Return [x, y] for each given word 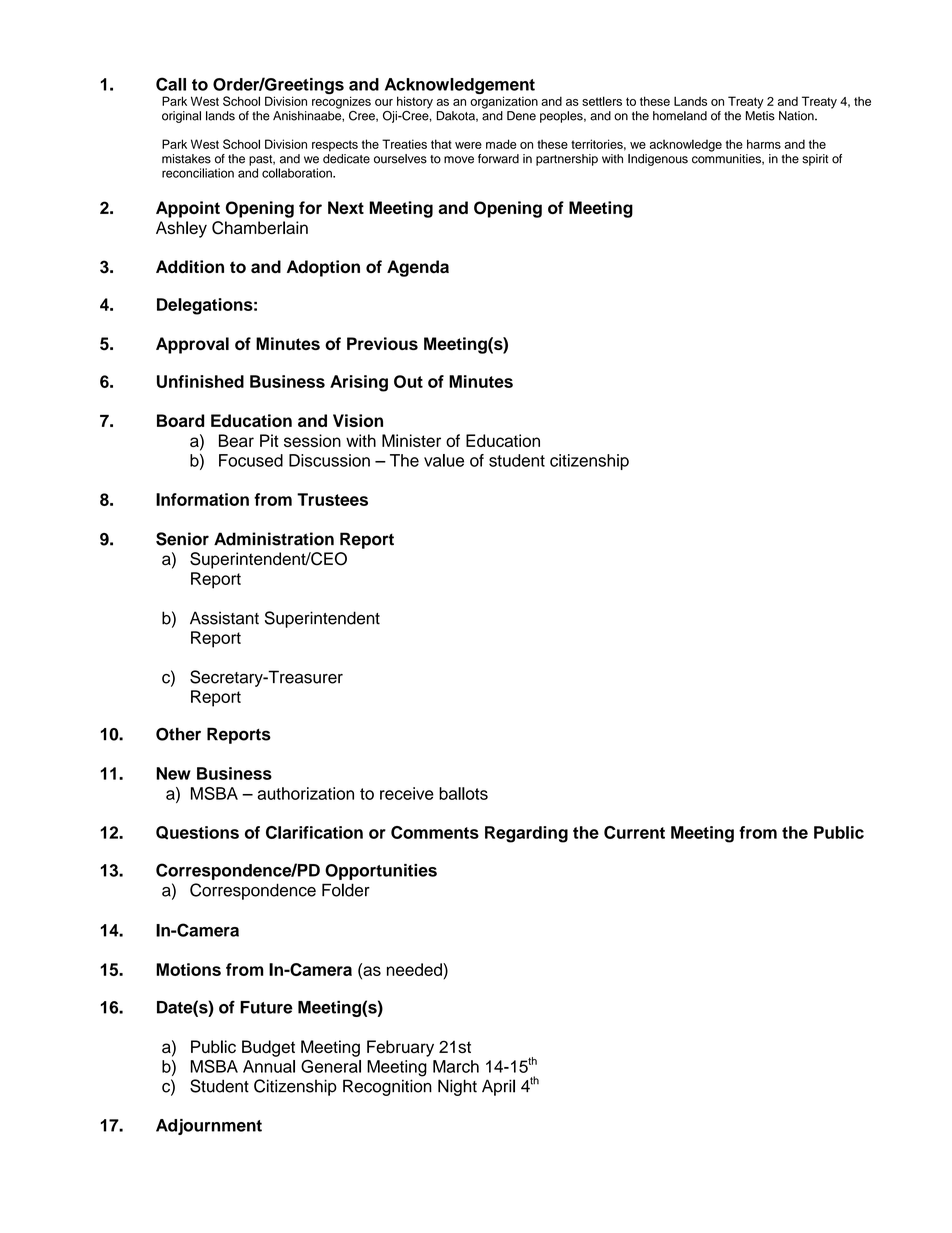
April [498, 1087]
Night [457, 1087]
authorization [306, 793]
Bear [236, 440]
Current [634, 832]
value [444, 460]
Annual [269, 1066]
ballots [463, 793]
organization [504, 102]
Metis [760, 116]
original [181, 117]
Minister [411, 440]
